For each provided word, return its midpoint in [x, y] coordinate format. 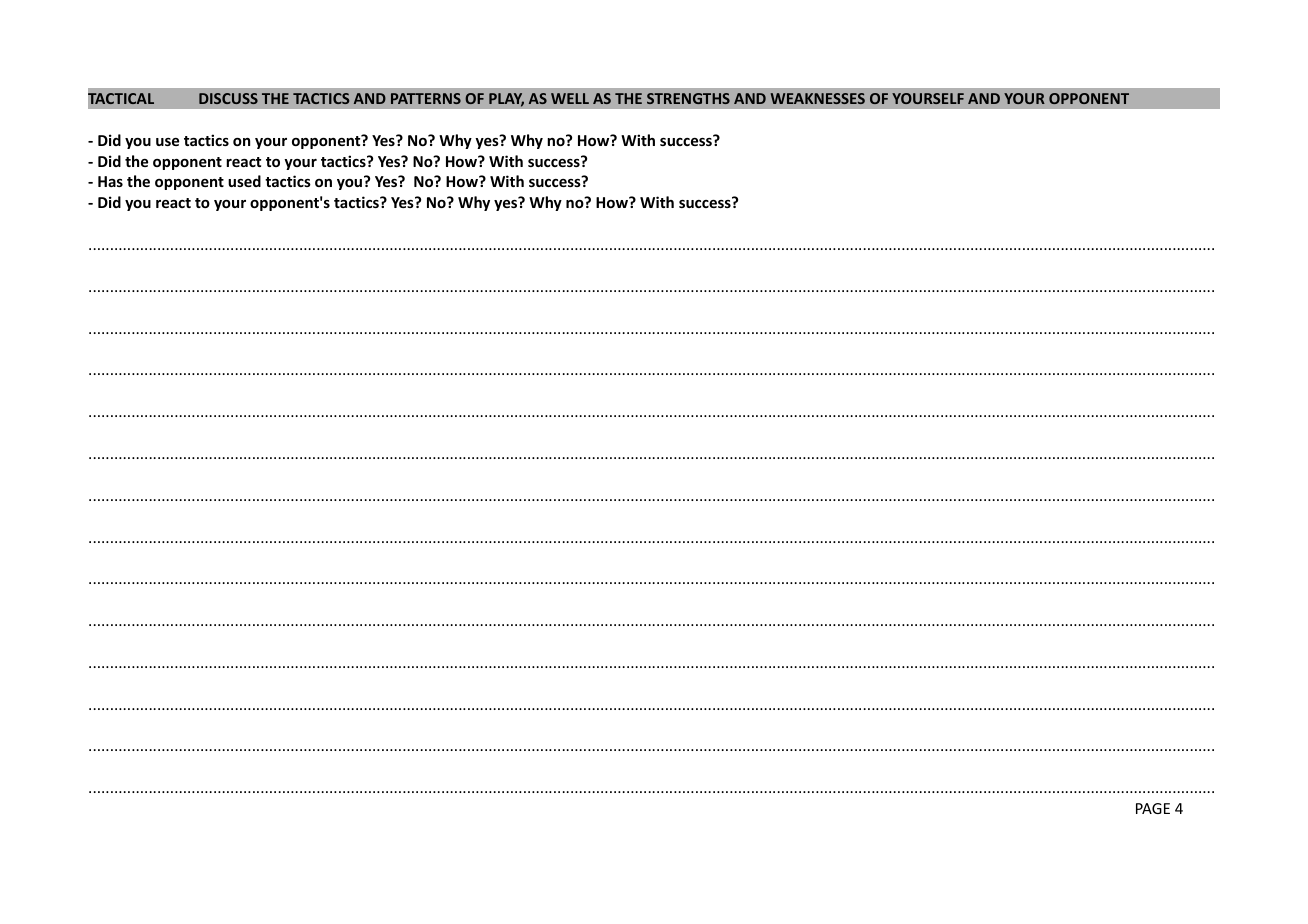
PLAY [506, 100]
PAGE [1153, 808]
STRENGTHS [688, 98]
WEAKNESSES [818, 98]
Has [110, 181]
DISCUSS [228, 98]
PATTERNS [426, 98]
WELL [570, 98]
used [244, 181]
